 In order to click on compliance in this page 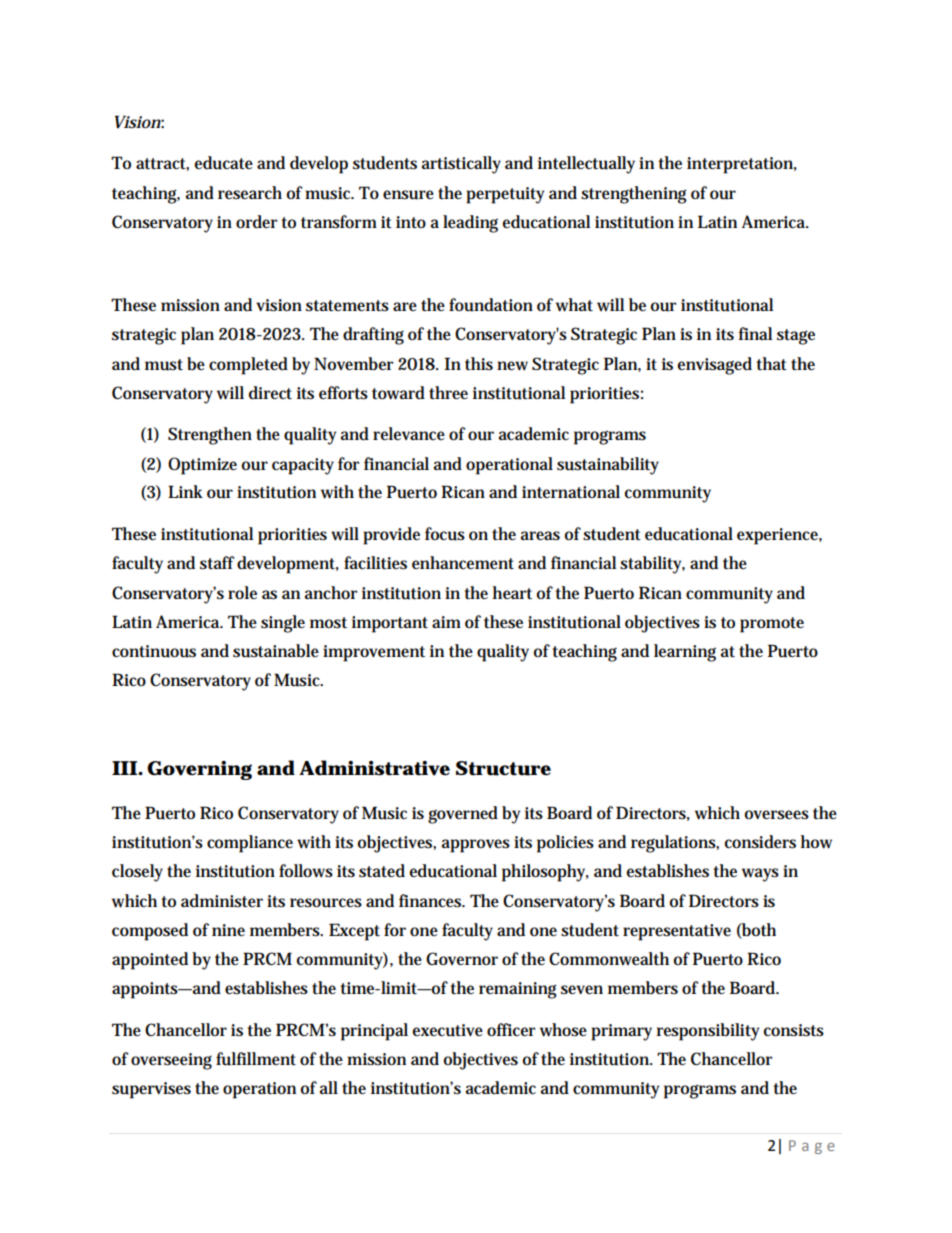, I will do `click(250, 844)`.
